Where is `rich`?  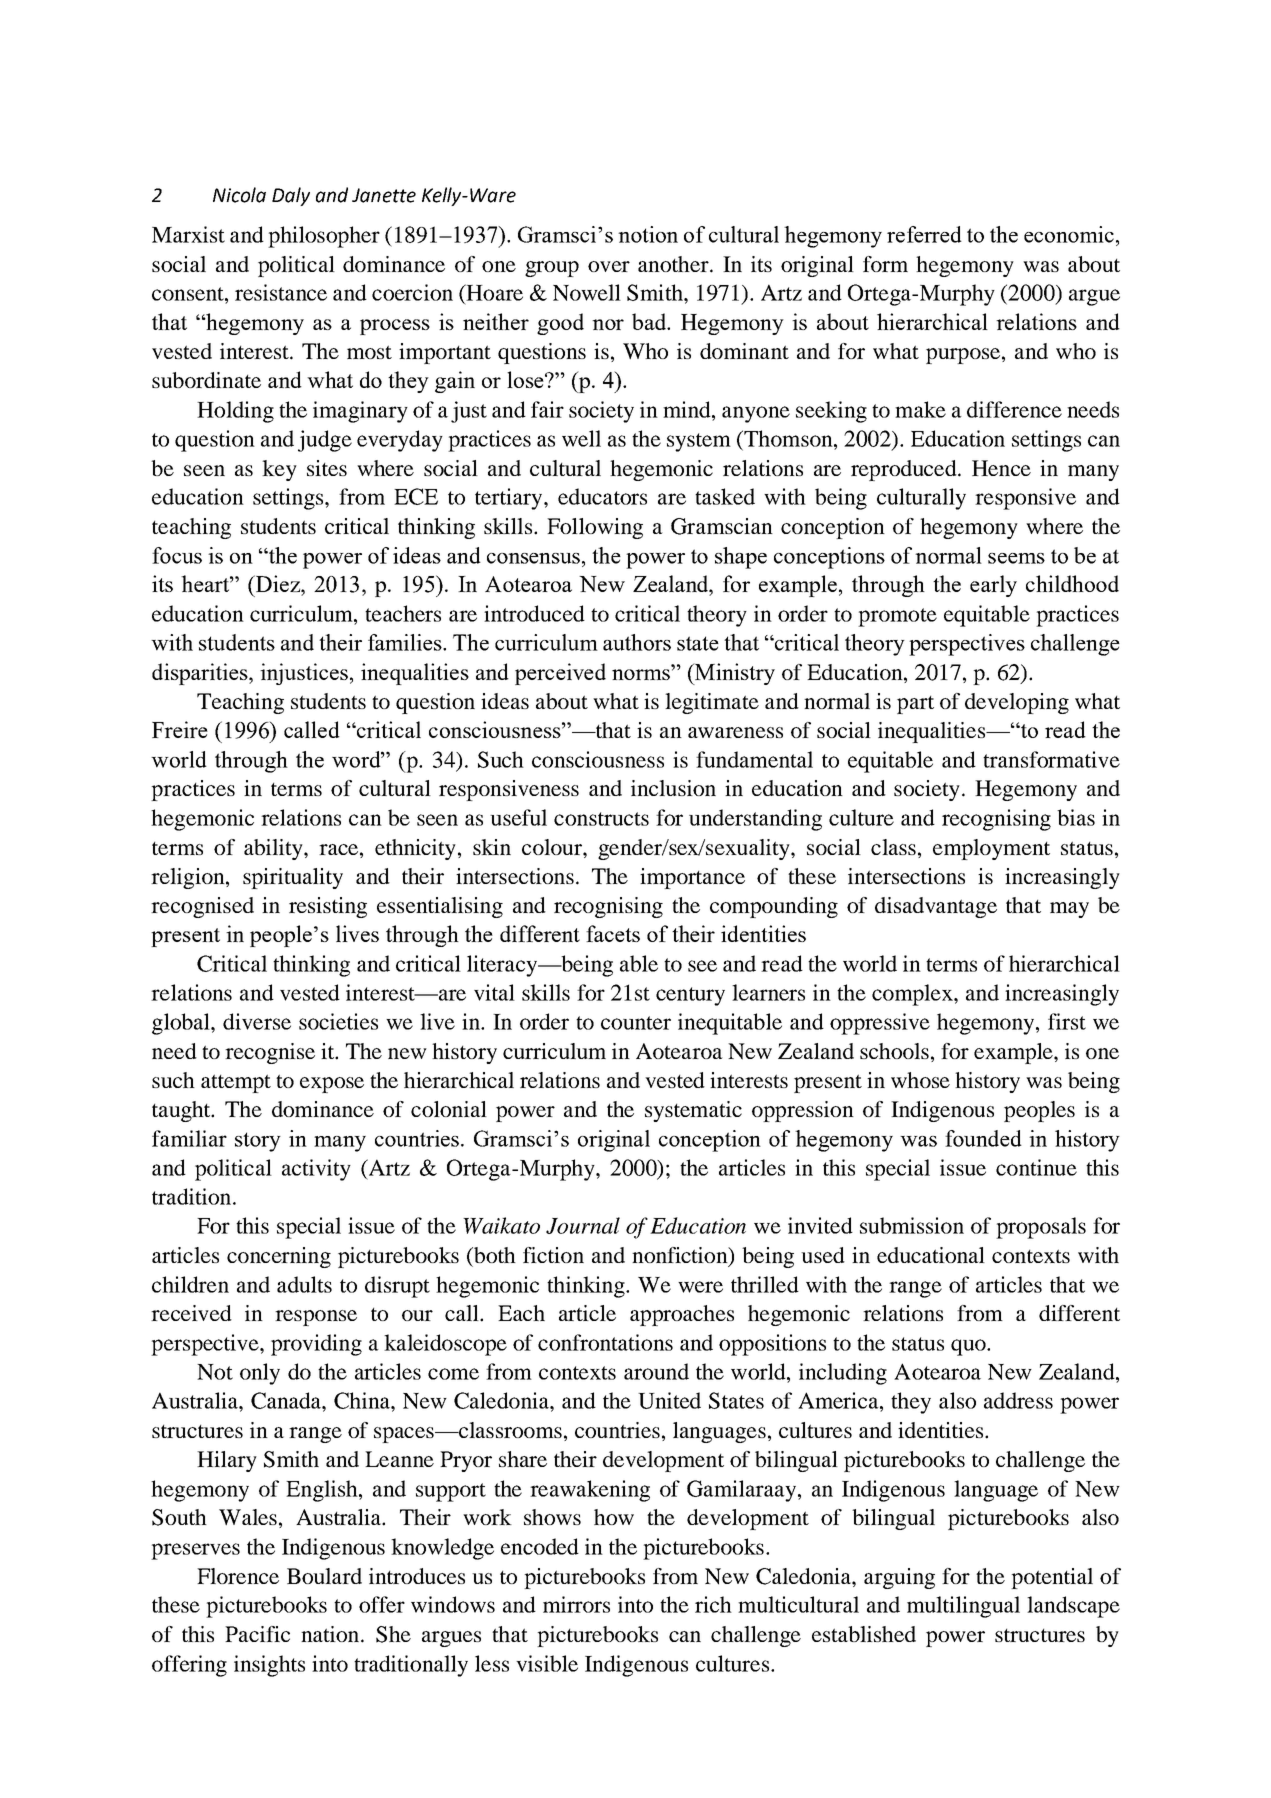 rich is located at coordinates (713, 1604).
